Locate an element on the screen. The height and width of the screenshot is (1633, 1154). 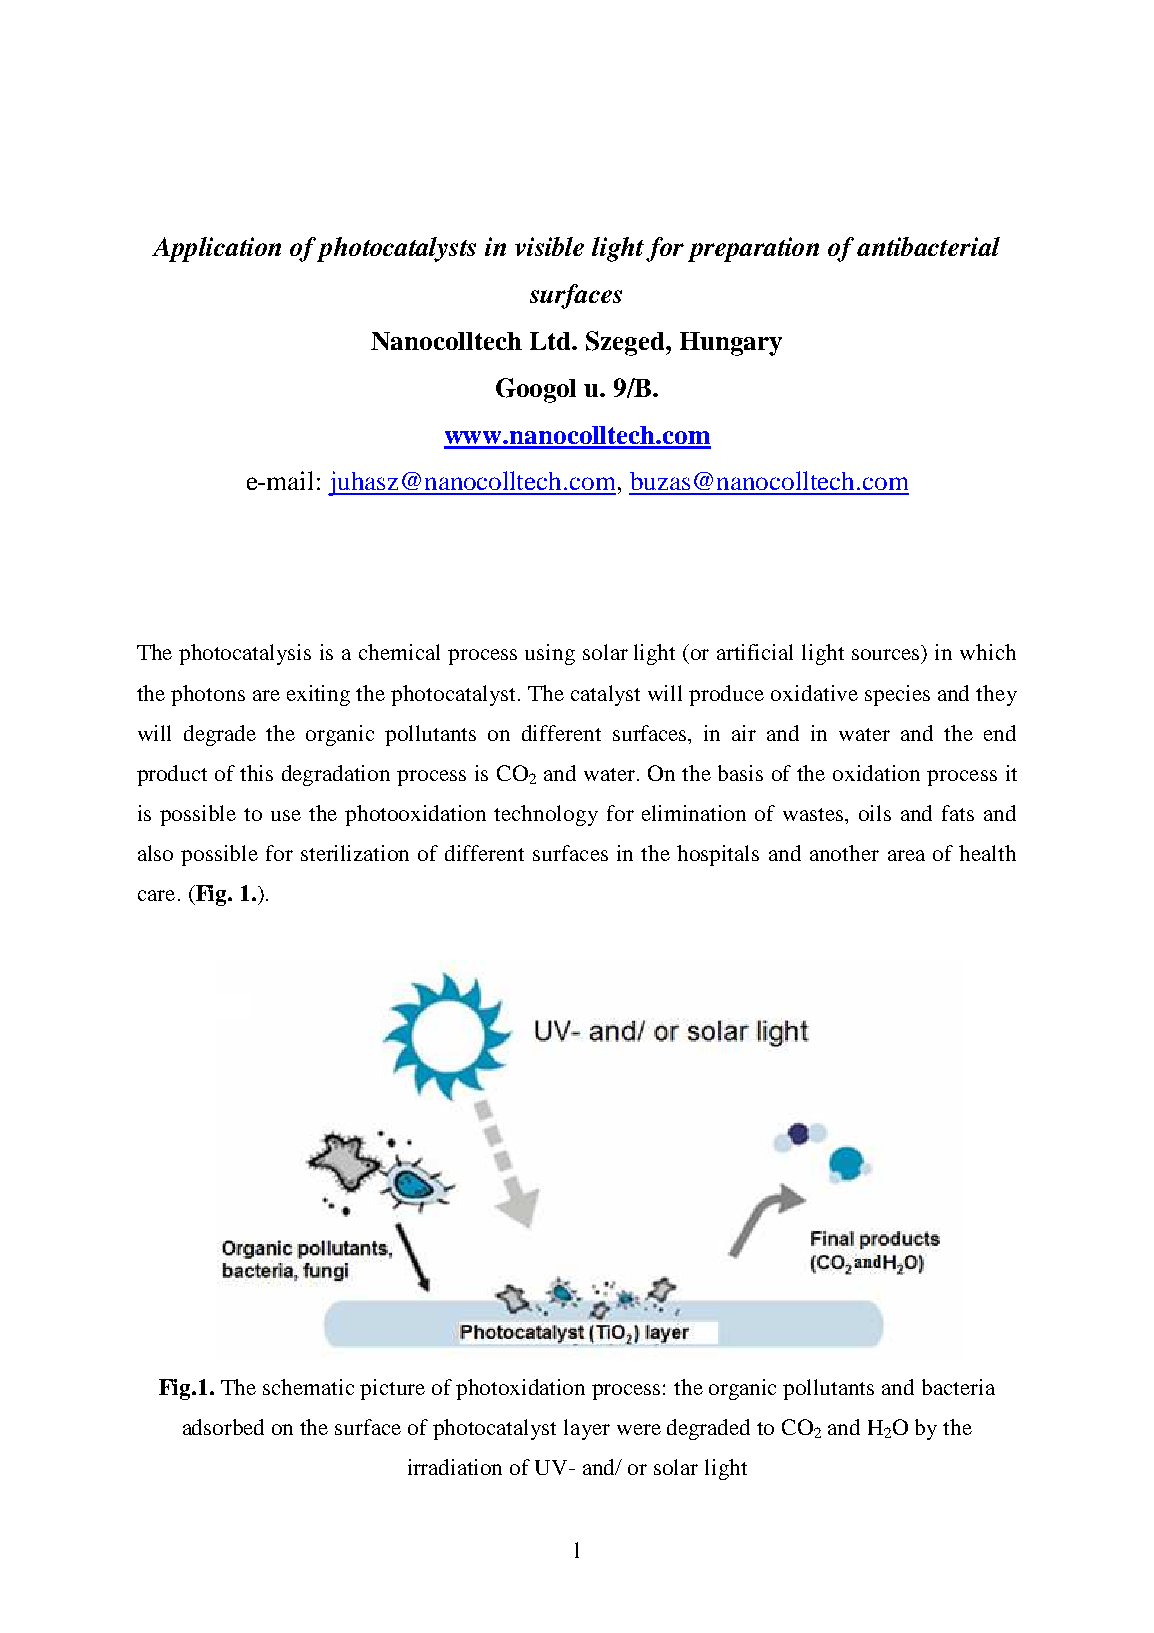
species is located at coordinates (897, 695).
